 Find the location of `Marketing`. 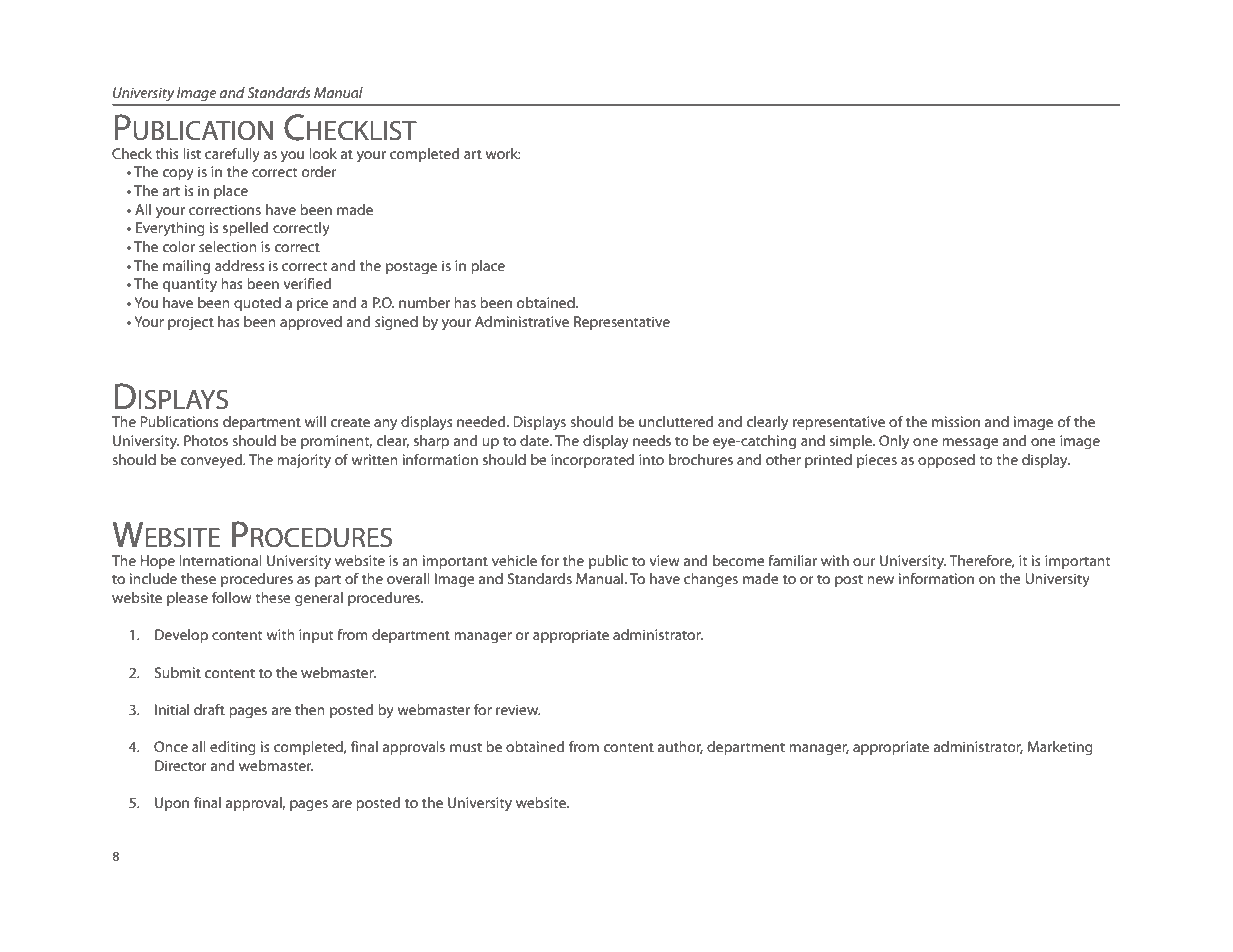

Marketing is located at coordinates (1060, 748).
